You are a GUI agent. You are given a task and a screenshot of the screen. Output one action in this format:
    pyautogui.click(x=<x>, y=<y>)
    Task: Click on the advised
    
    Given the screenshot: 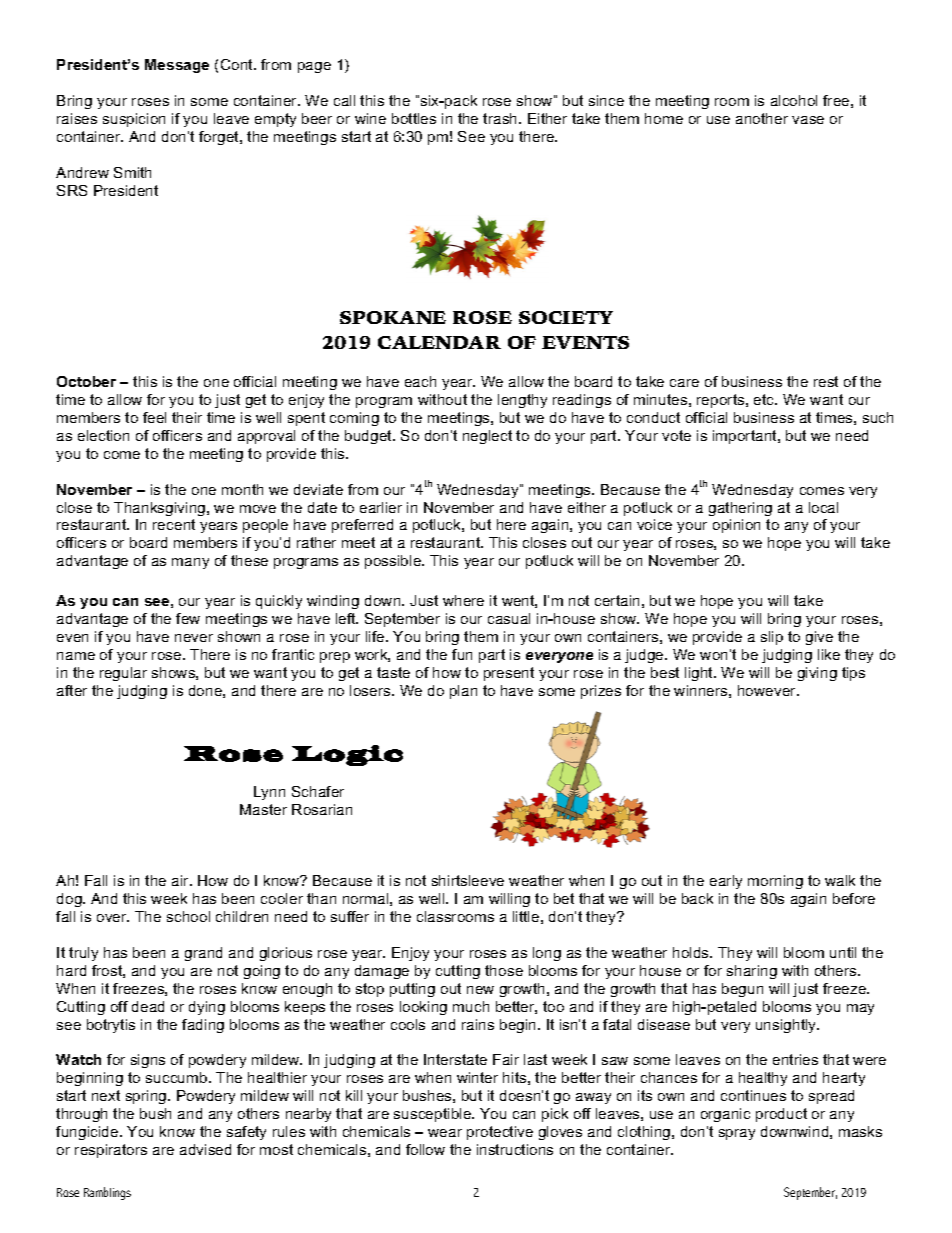 What is the action you would take?
    pyautogui.click(x=205, y=1149)
